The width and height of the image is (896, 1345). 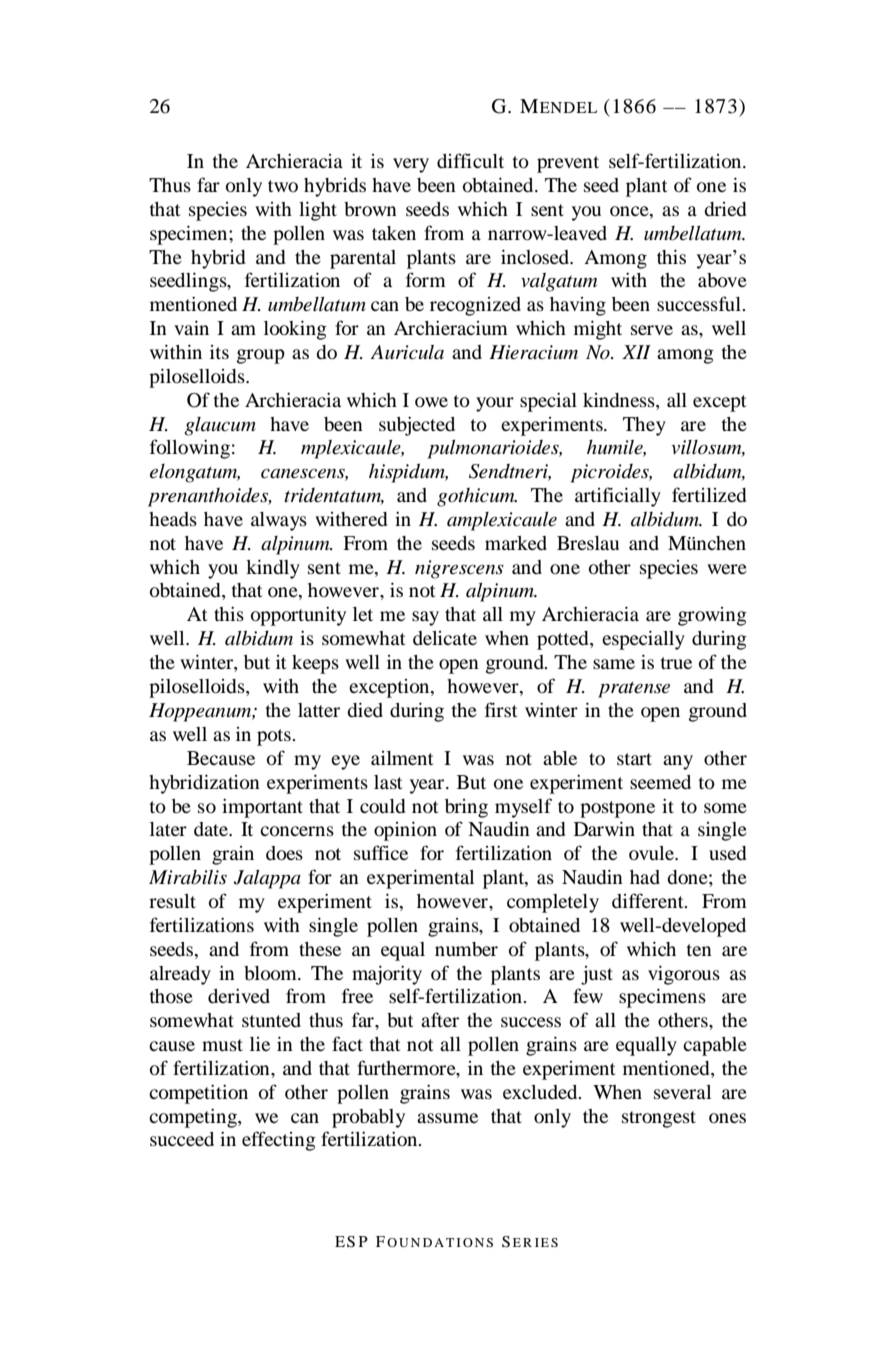 I want to click on opportunity, so click(x=298, y=616).
